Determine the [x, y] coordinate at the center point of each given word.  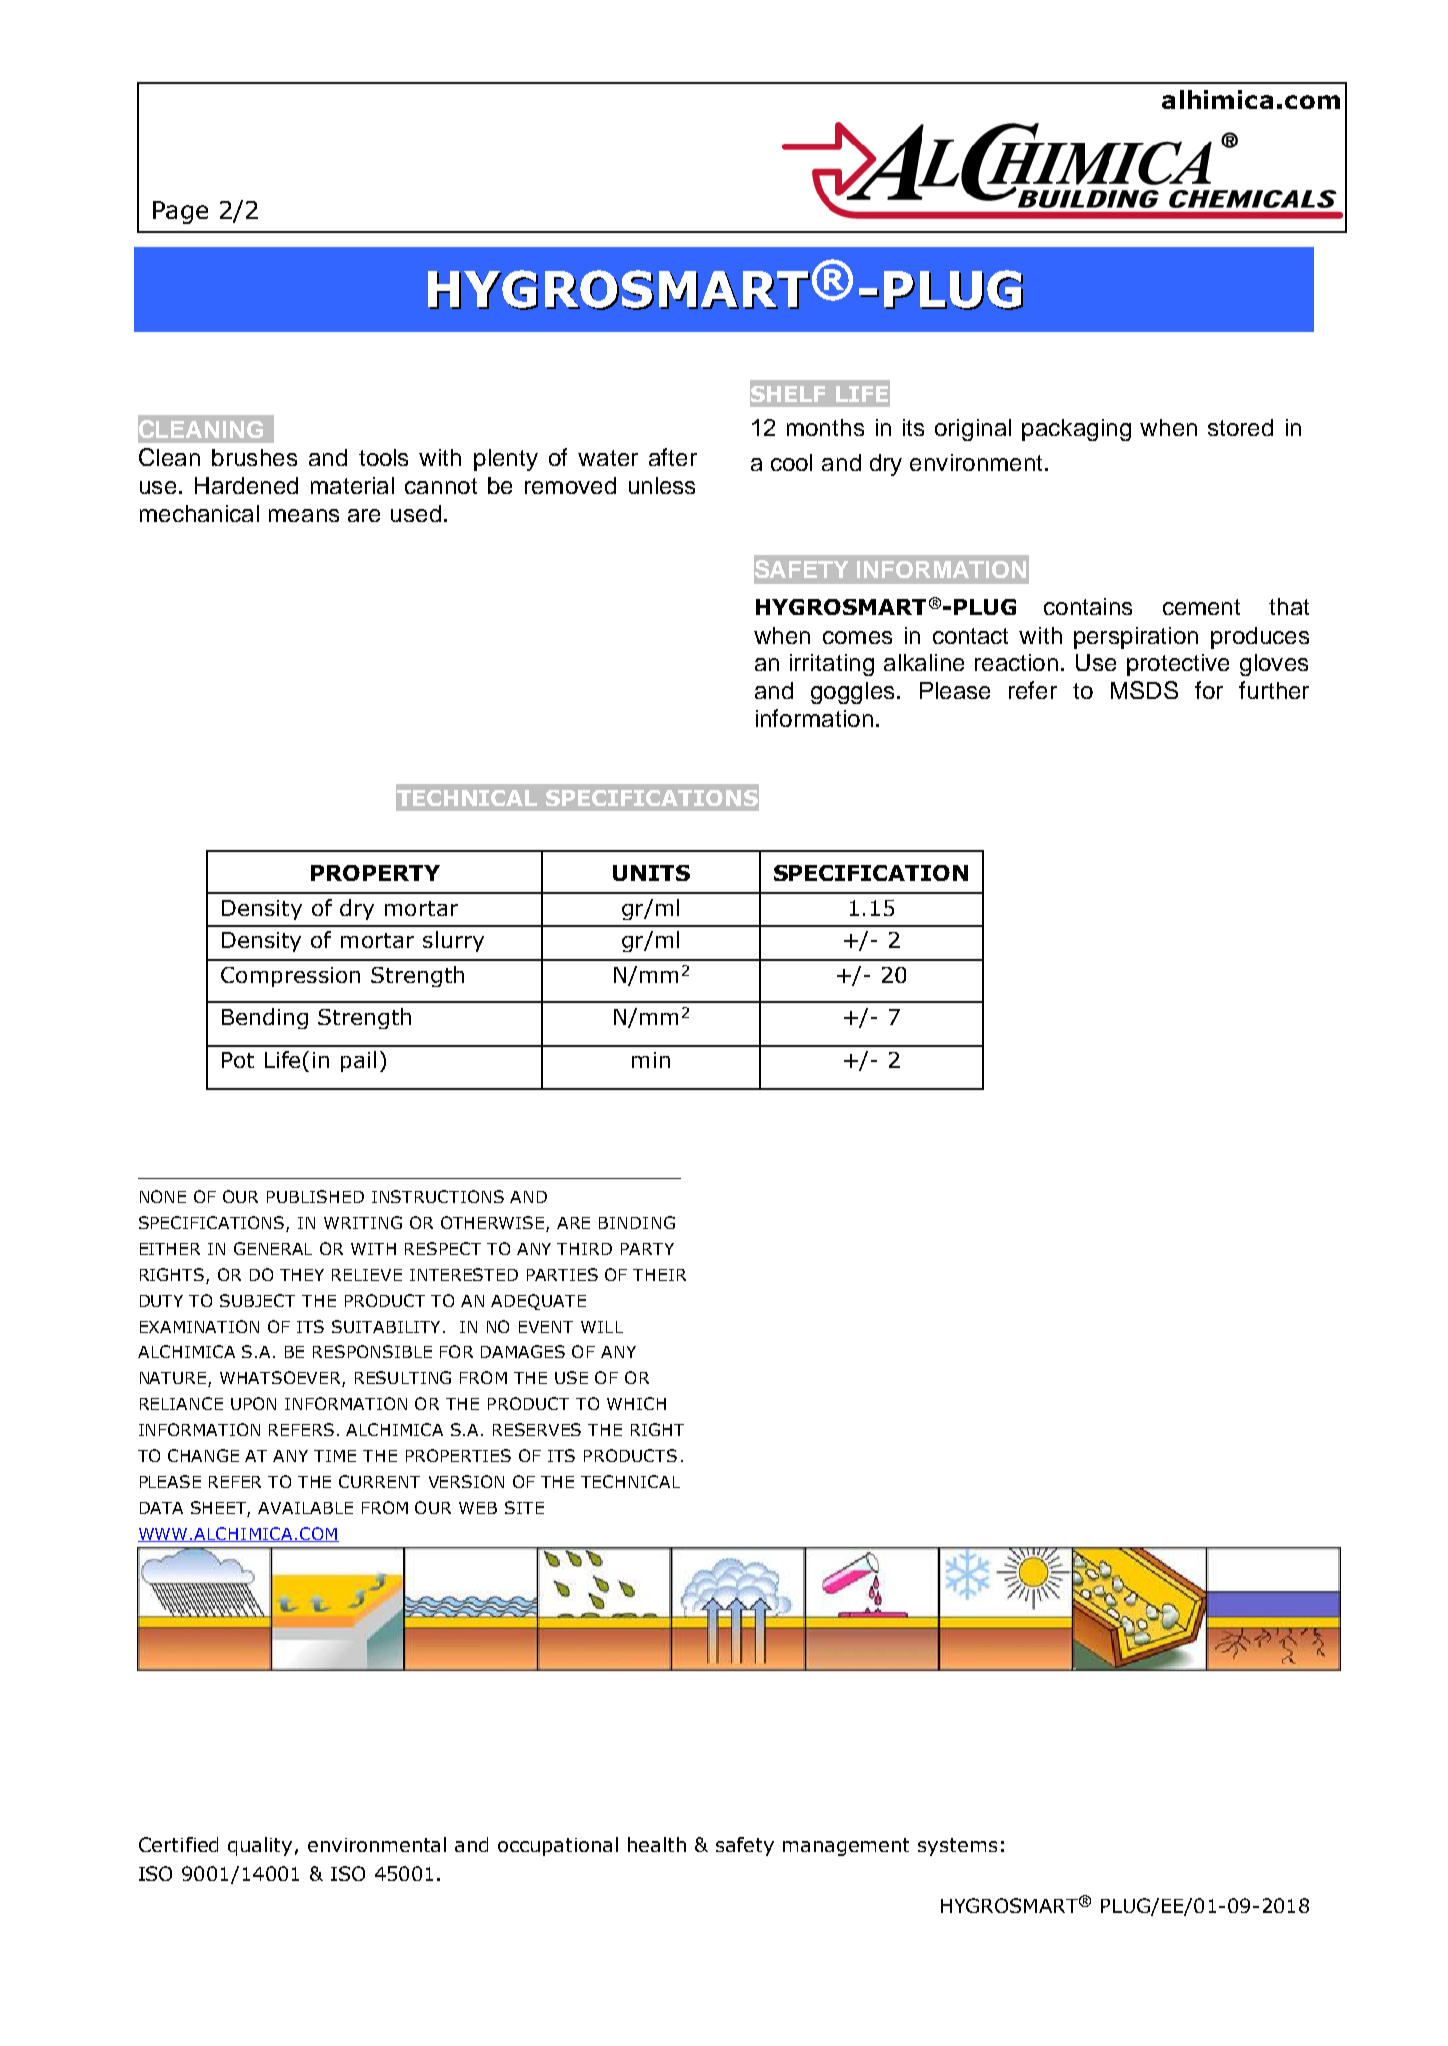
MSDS [1144, 690]
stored [1240, 427]
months [825, 427]
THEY [302, 1275]
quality [260, 1846]
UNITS [651, 873]
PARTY [647, 1249]
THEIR [659, 1275]
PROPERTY [375, 873]
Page [180, 212]
